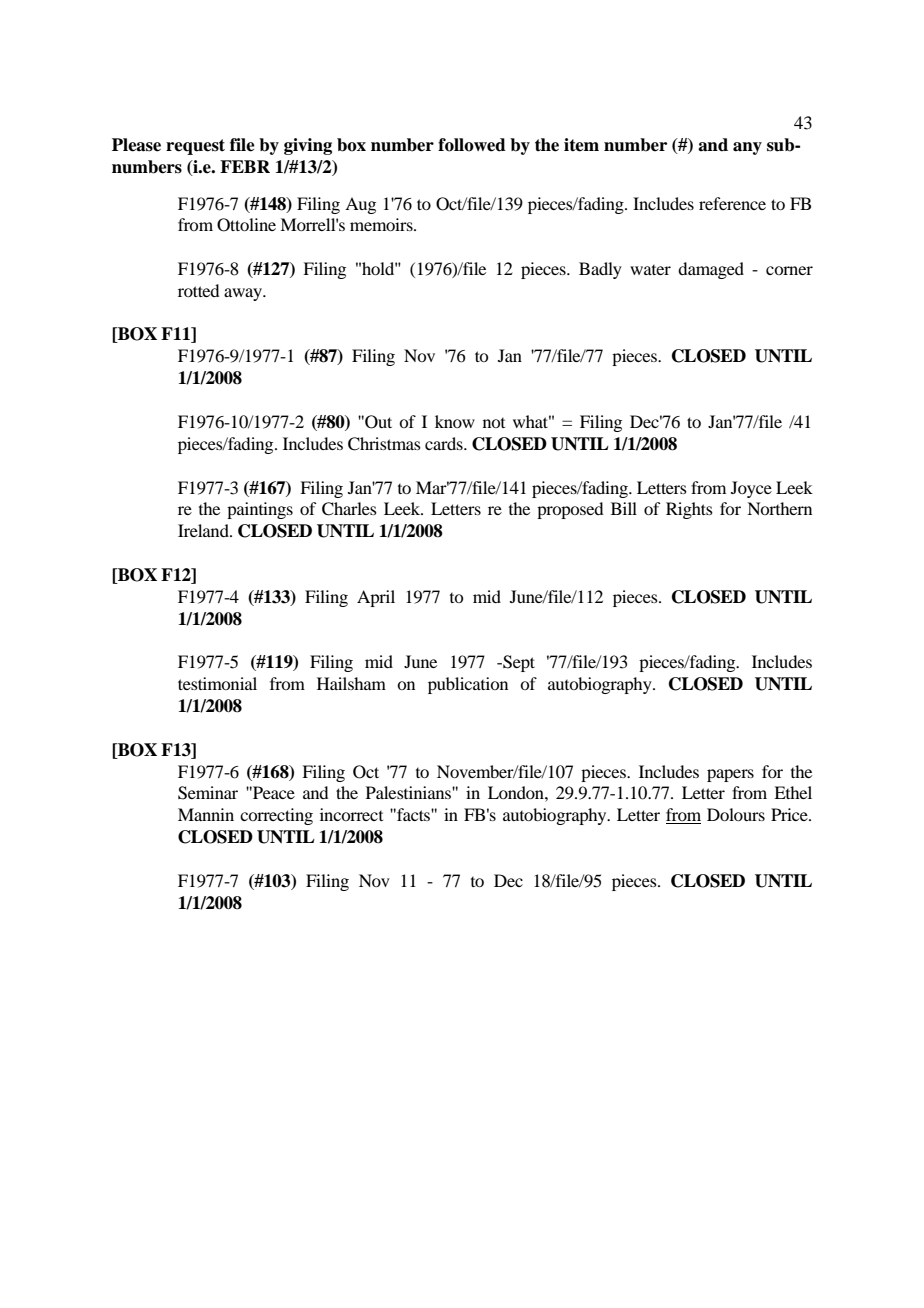  What do you see at coordinates (409, 792) in the screenshot?
I see `Palestinians` at bounding box center [409, 792].
